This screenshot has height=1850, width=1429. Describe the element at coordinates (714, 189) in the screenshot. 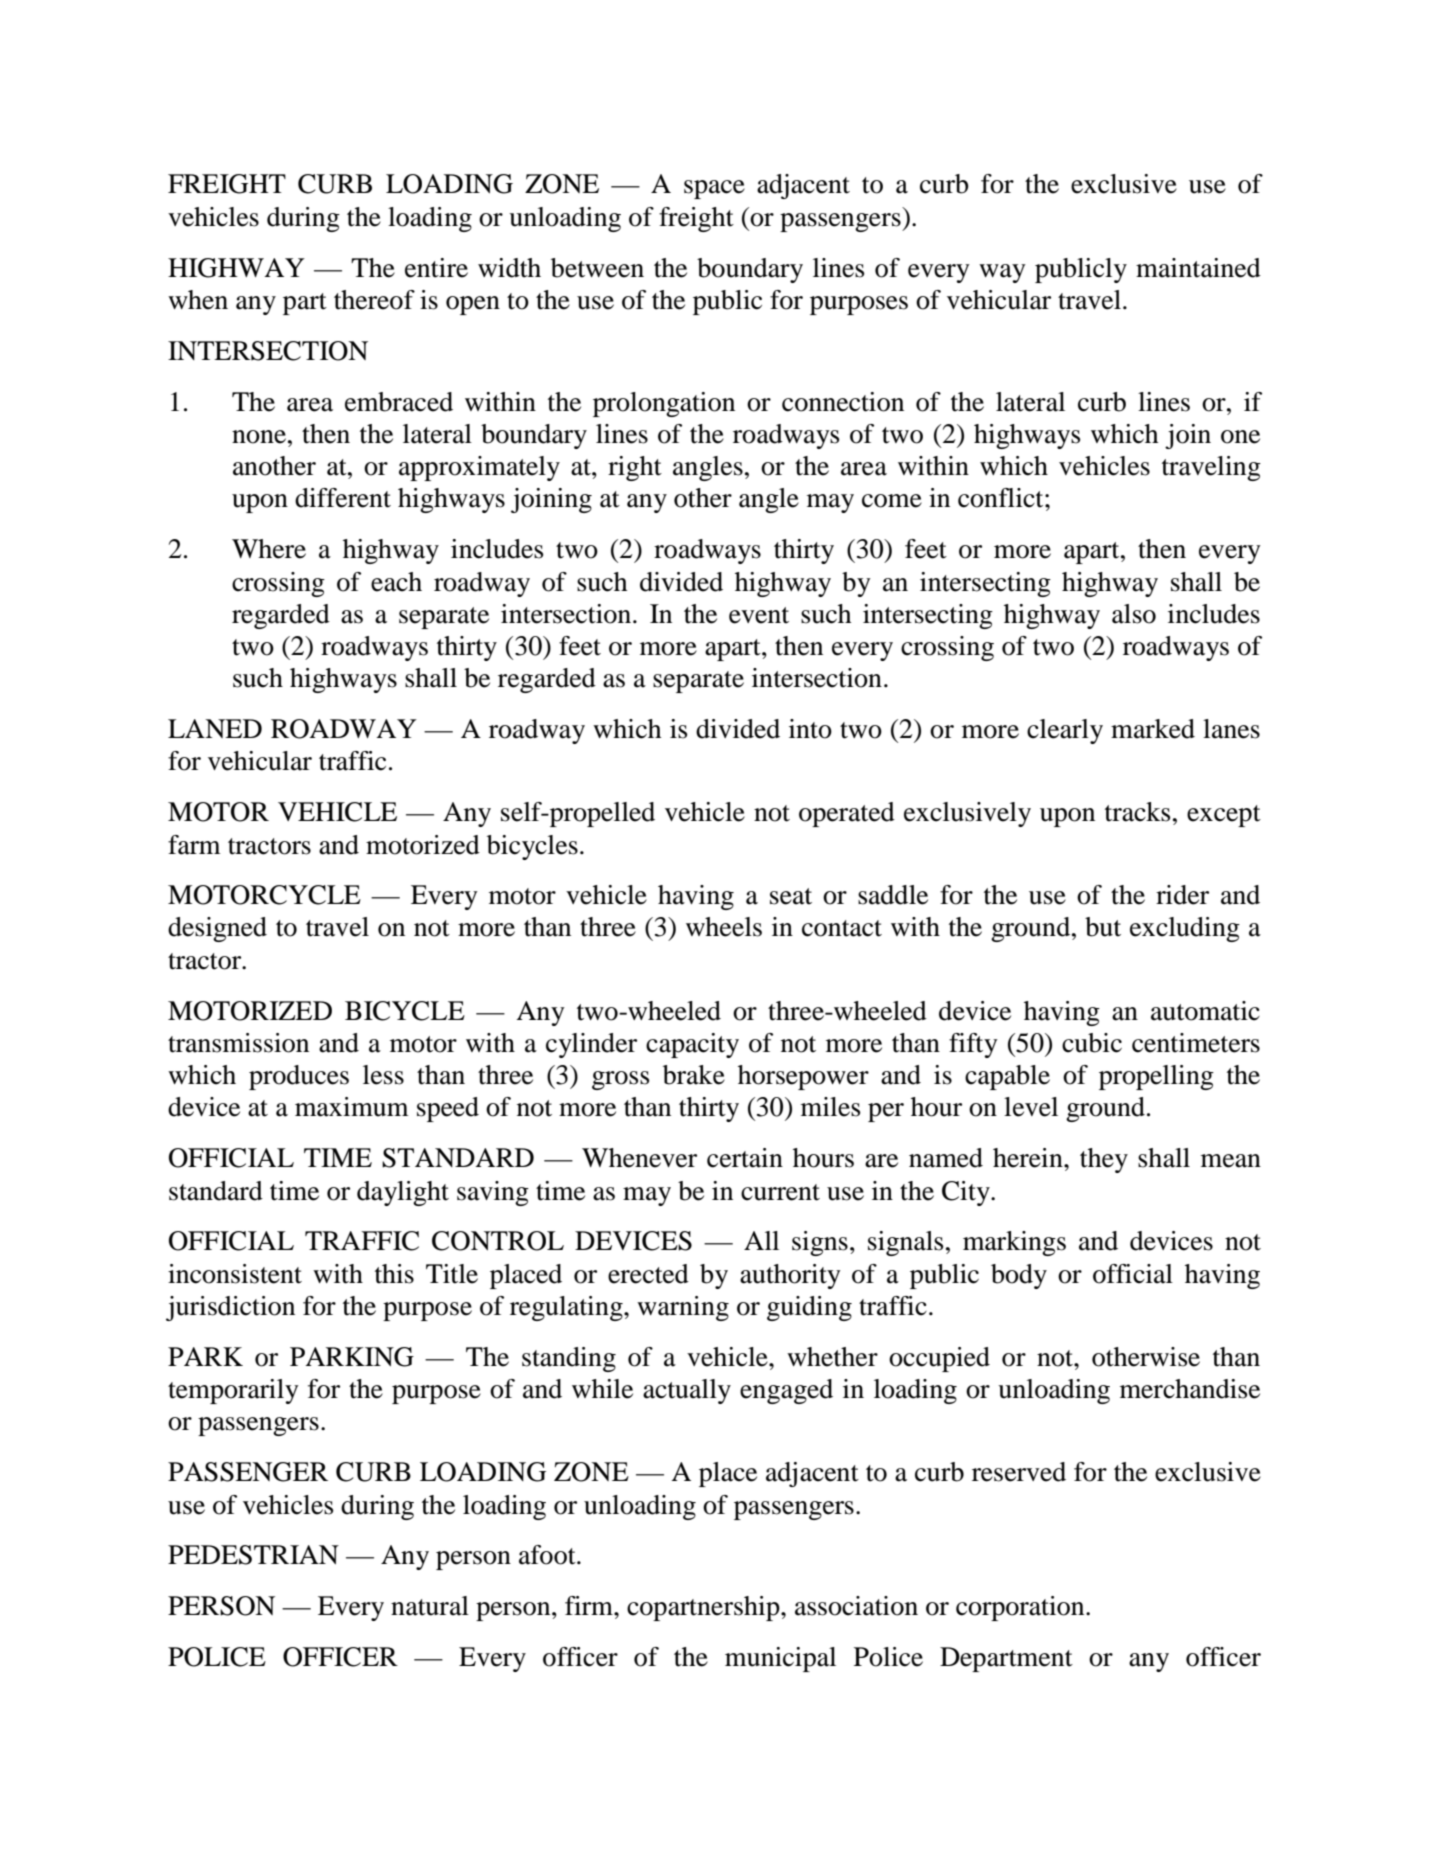

I see `space` at that location.
